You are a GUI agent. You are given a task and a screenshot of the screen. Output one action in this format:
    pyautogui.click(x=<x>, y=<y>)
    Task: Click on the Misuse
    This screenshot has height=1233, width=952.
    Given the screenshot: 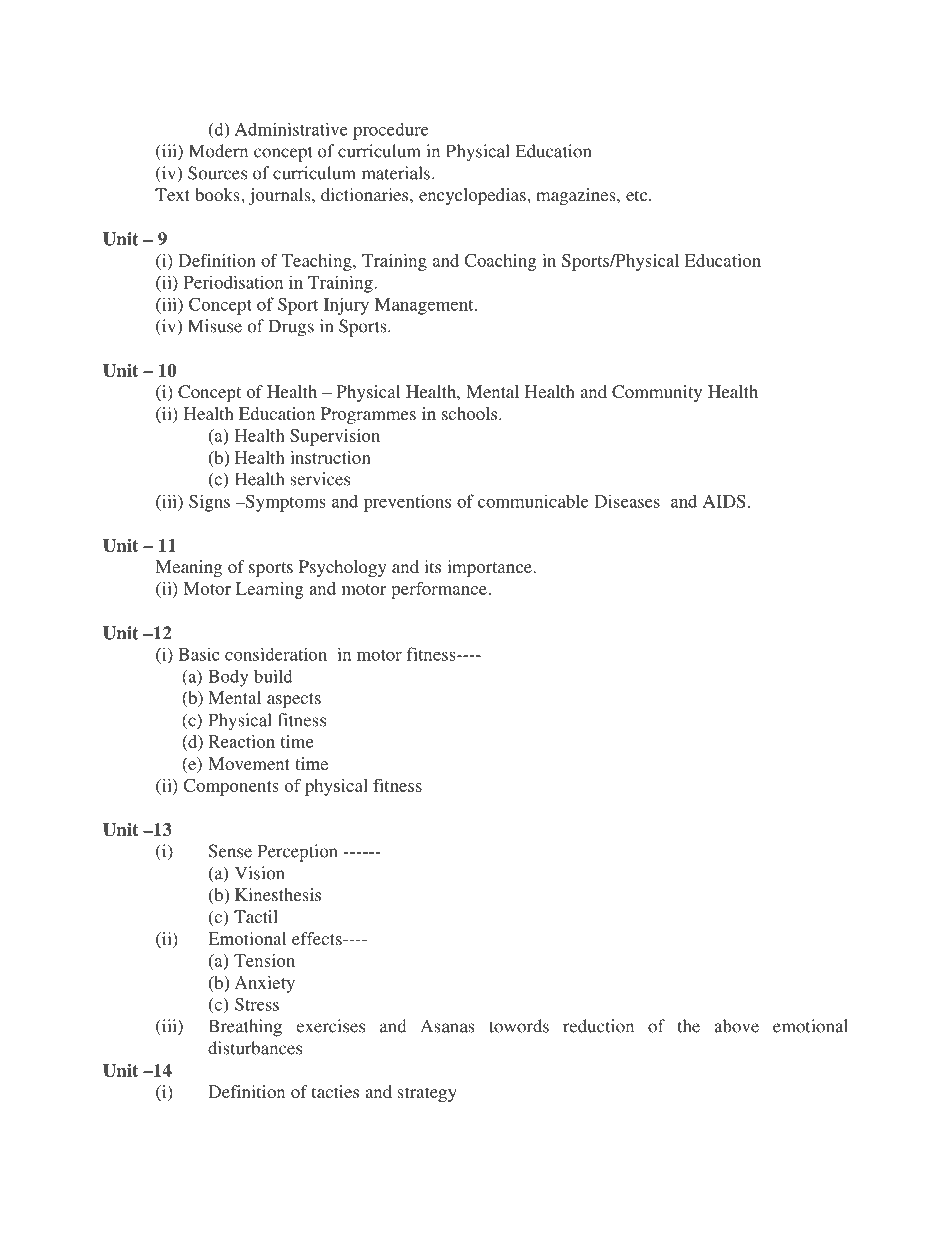 What is the action you would take?
    pyautogui.click(x=215, y=326)
